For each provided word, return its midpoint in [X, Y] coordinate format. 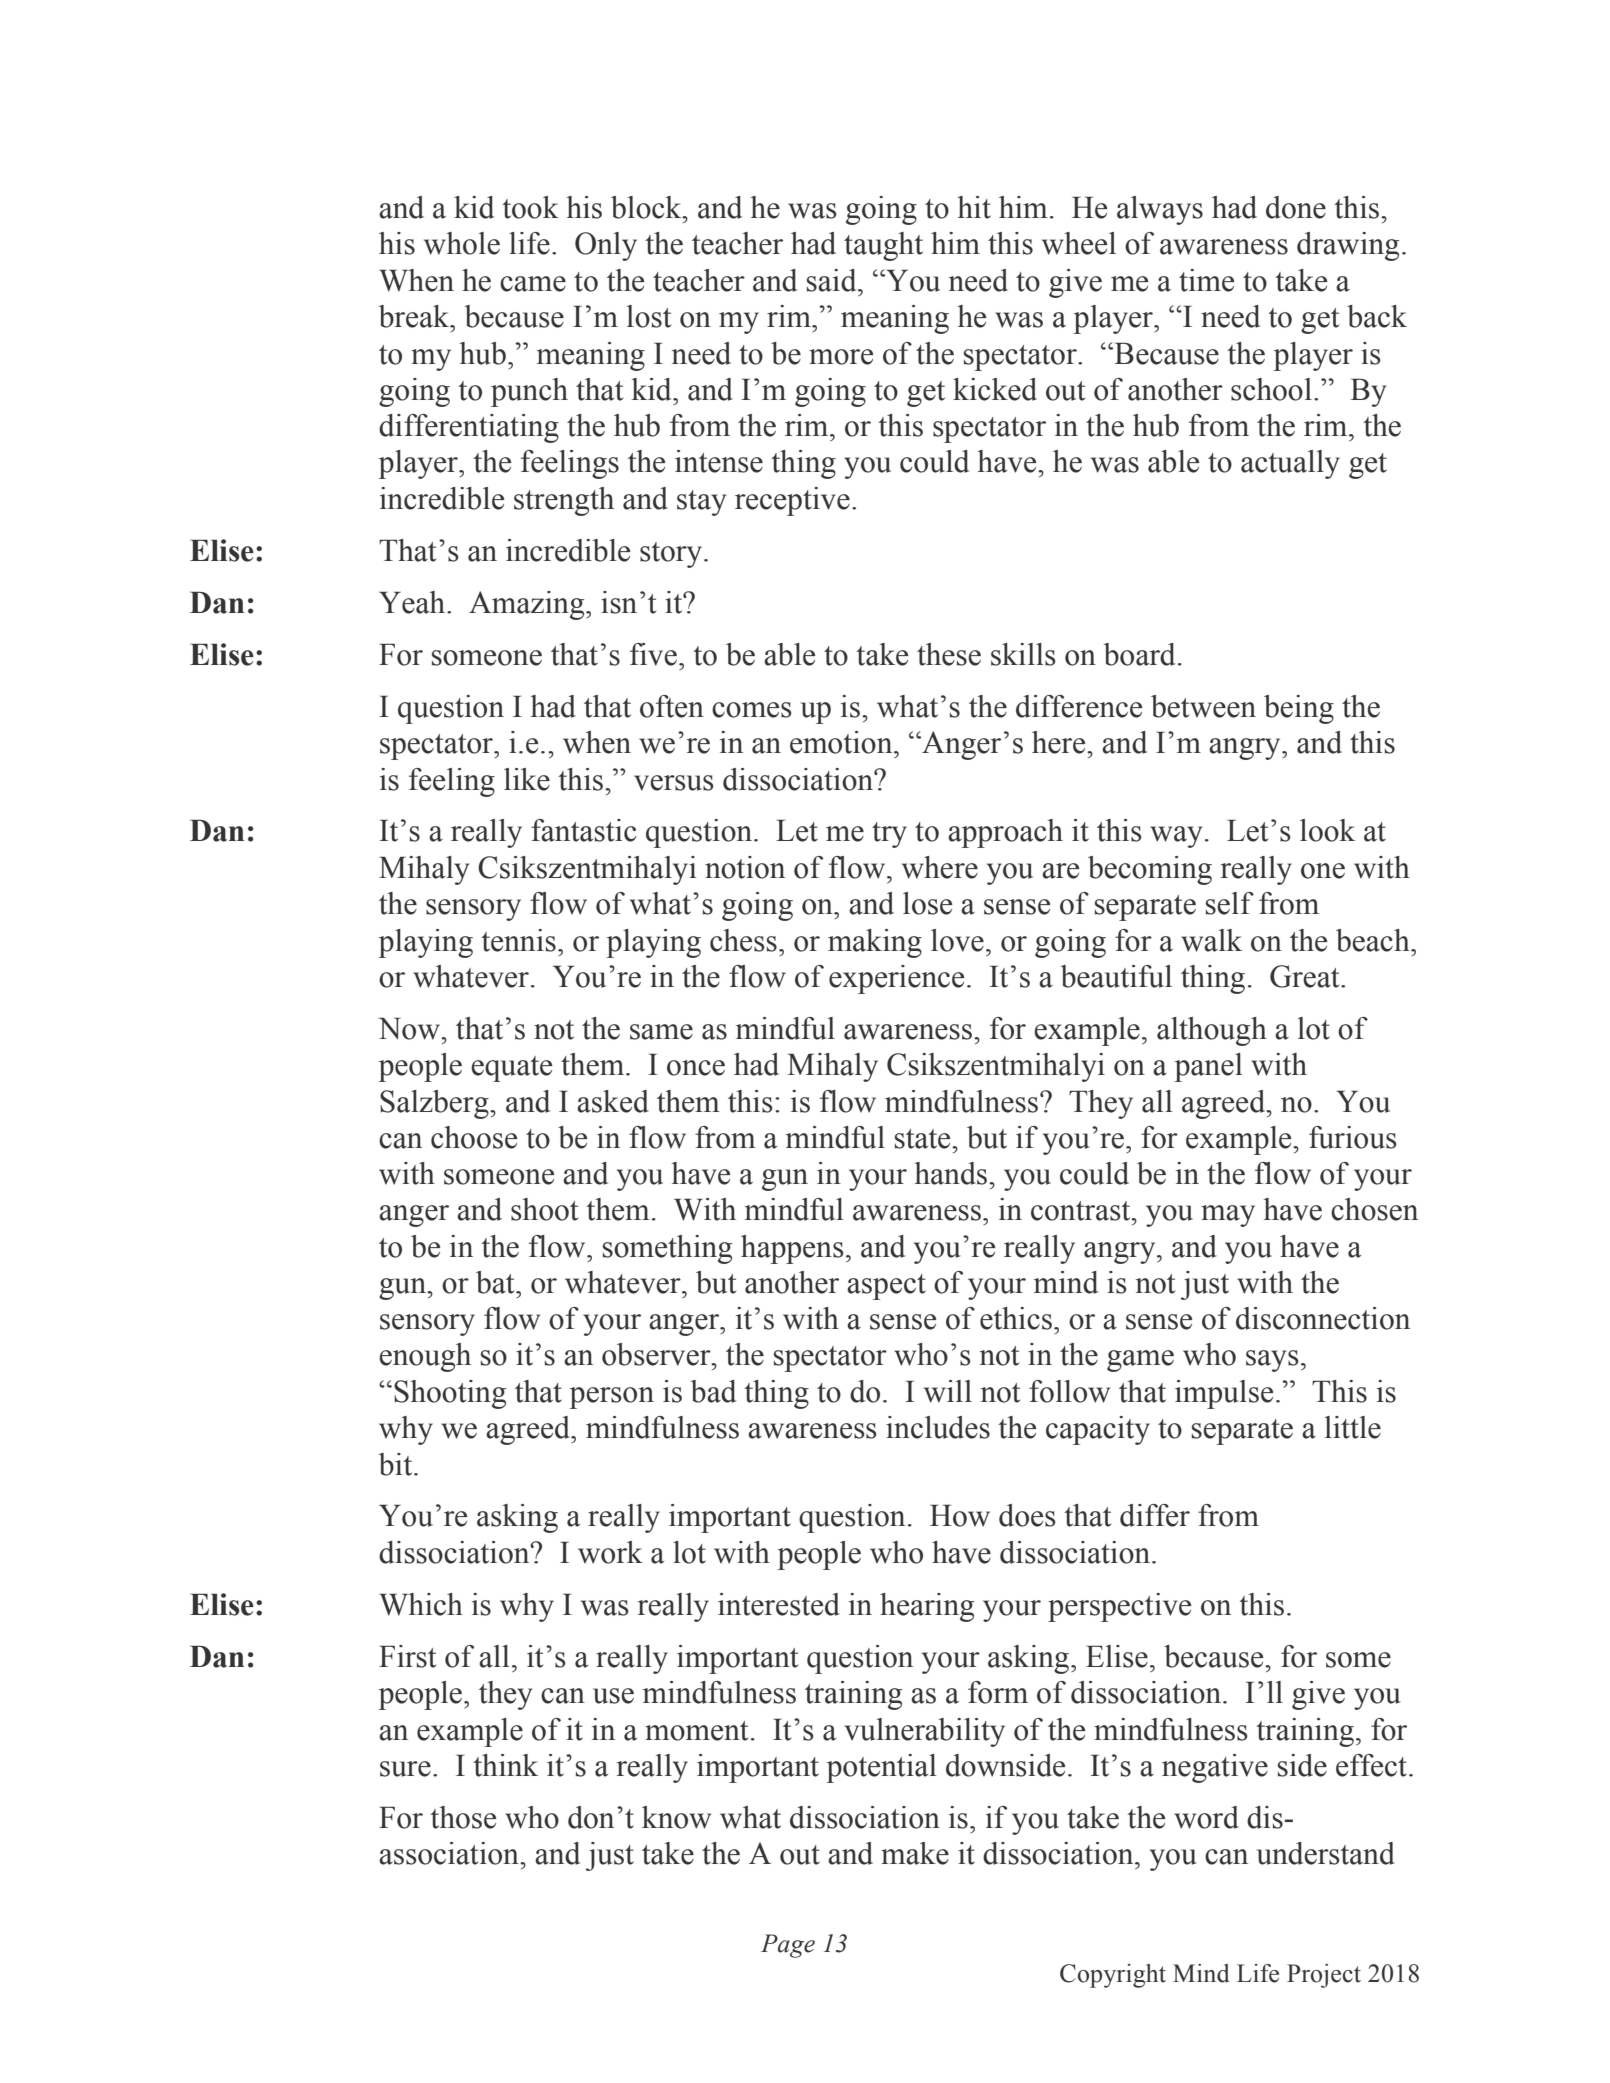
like [527, 779]
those [463, 1817]
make [915, 1853]
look [1327, 830]
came [533, 284]
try [889, 835]
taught [883, 246]
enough [425, 1357]
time [1206, 280]
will [948, 1391]
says [1272, 1361]
